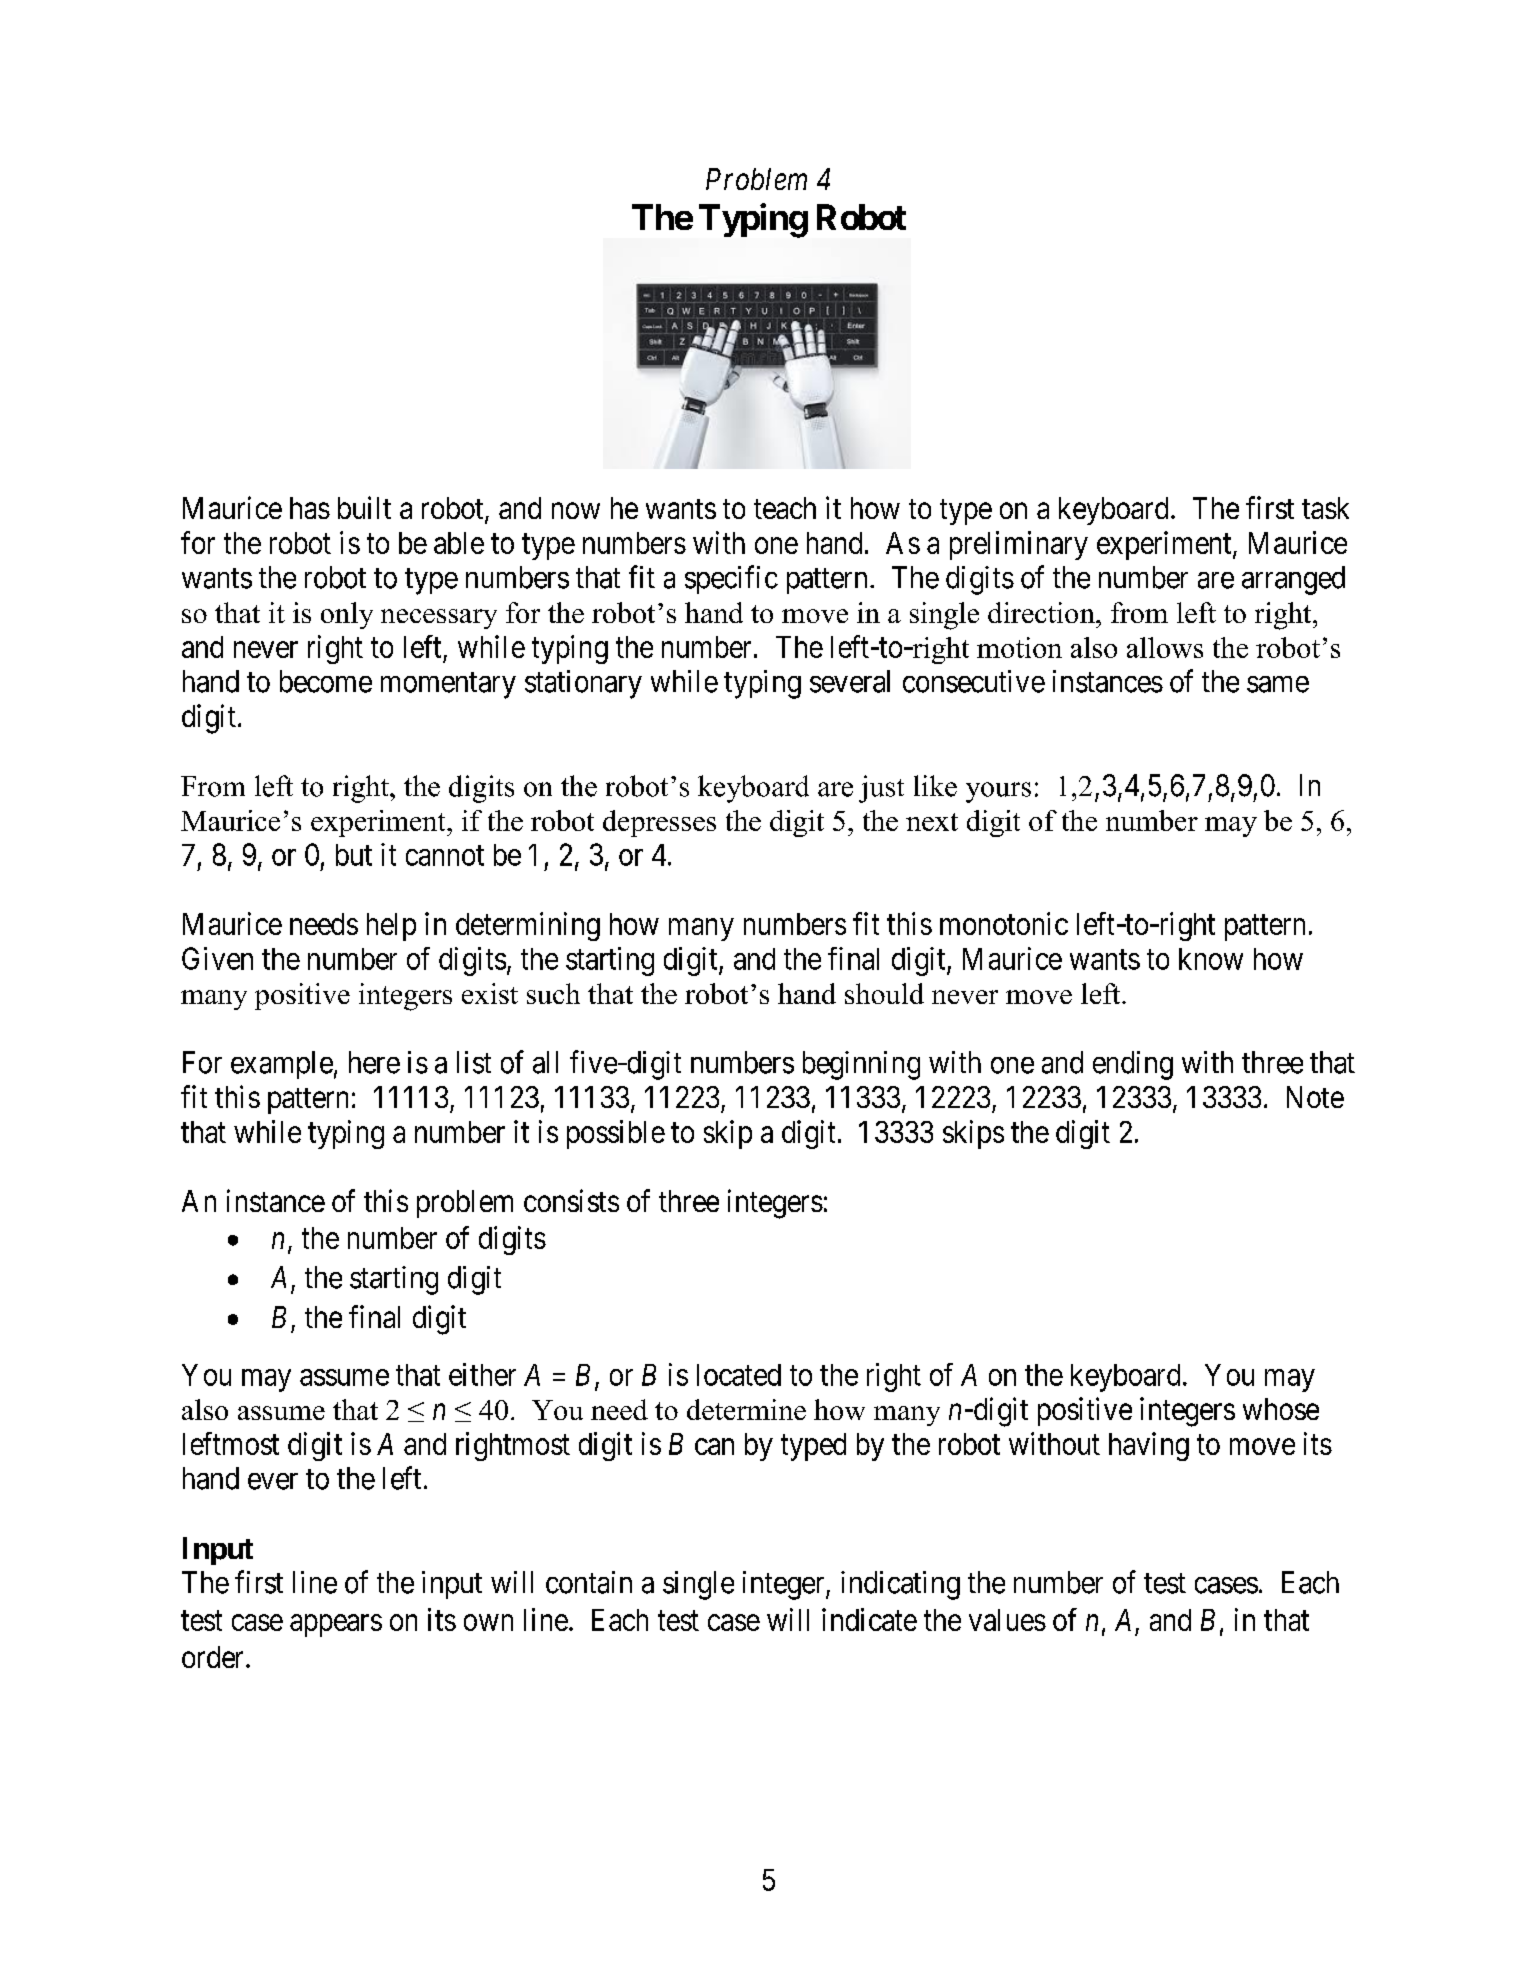 The width and height of the page is (1536, 1988). Describe the element at coordinates (739, 1375) in the page. I see `located` at that location.
